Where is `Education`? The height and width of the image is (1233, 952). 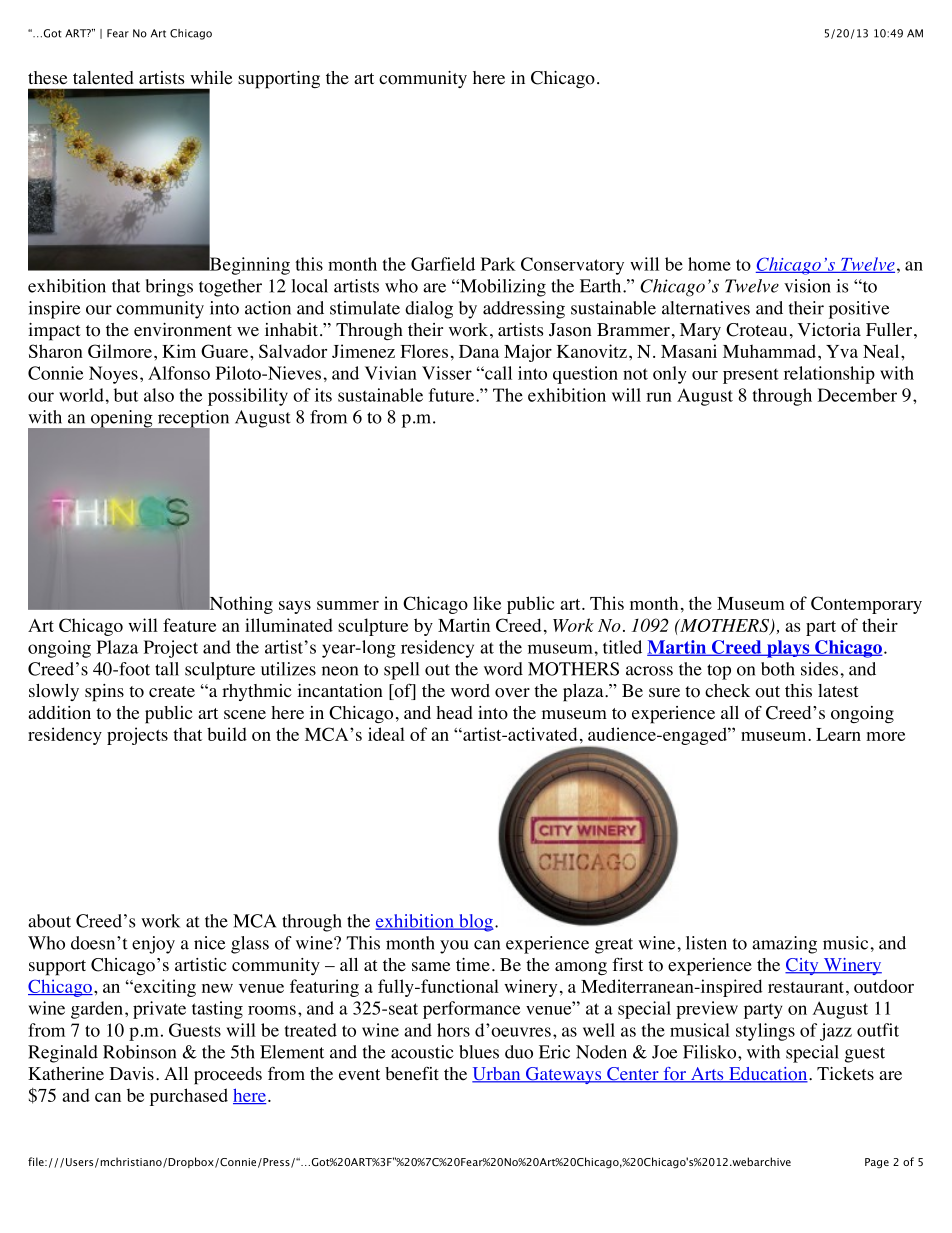
Education is located at coordinates (768, 1075).
